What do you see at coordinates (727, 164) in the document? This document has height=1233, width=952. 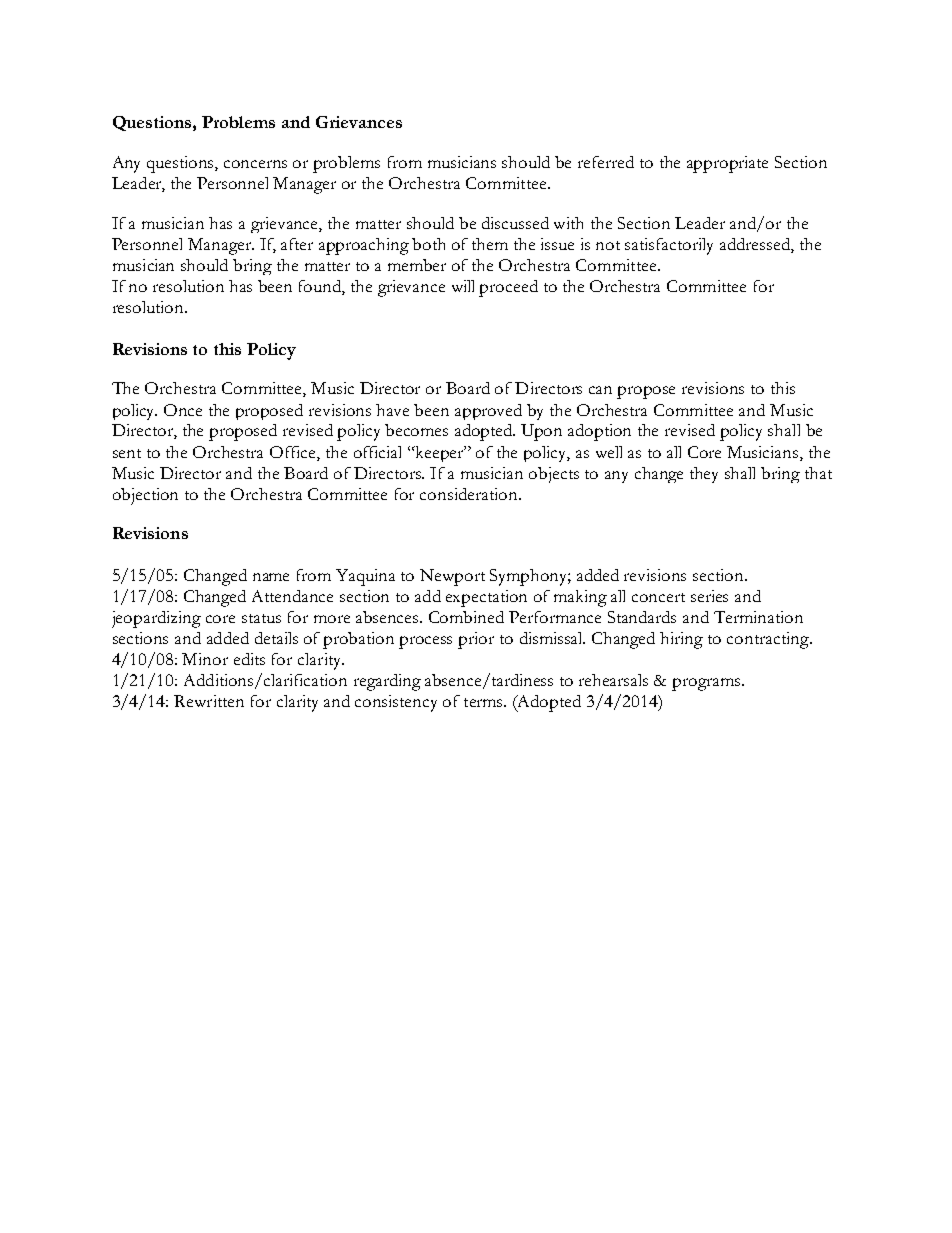 I see `appropriate` at bounding box center [727, 164].
